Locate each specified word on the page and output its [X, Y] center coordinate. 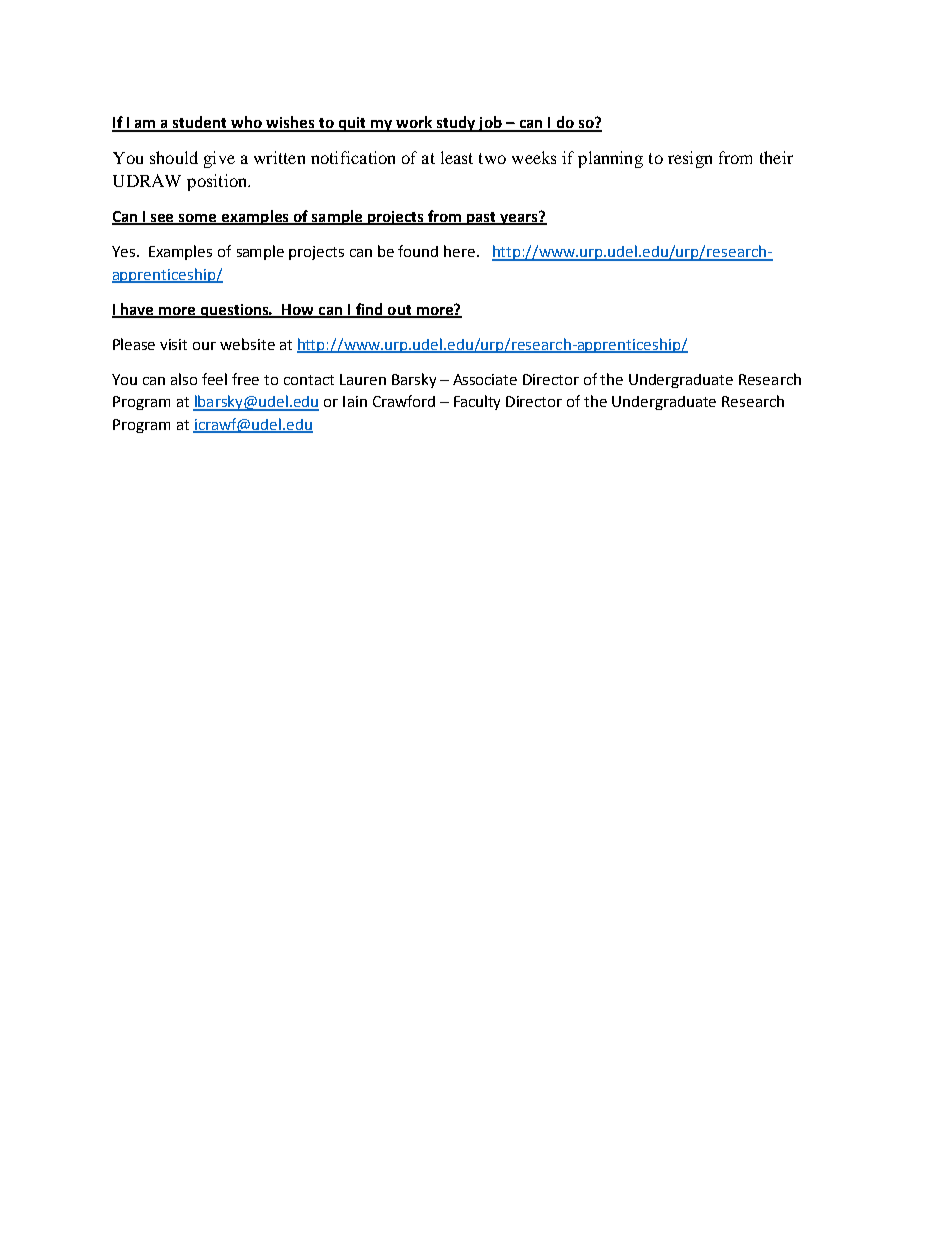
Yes [125, 251]
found [418, 251]
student [200, 123]
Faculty [477, 402]
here [461, 251]
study [456, 124]
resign [690, 159]
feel [214, 379]
